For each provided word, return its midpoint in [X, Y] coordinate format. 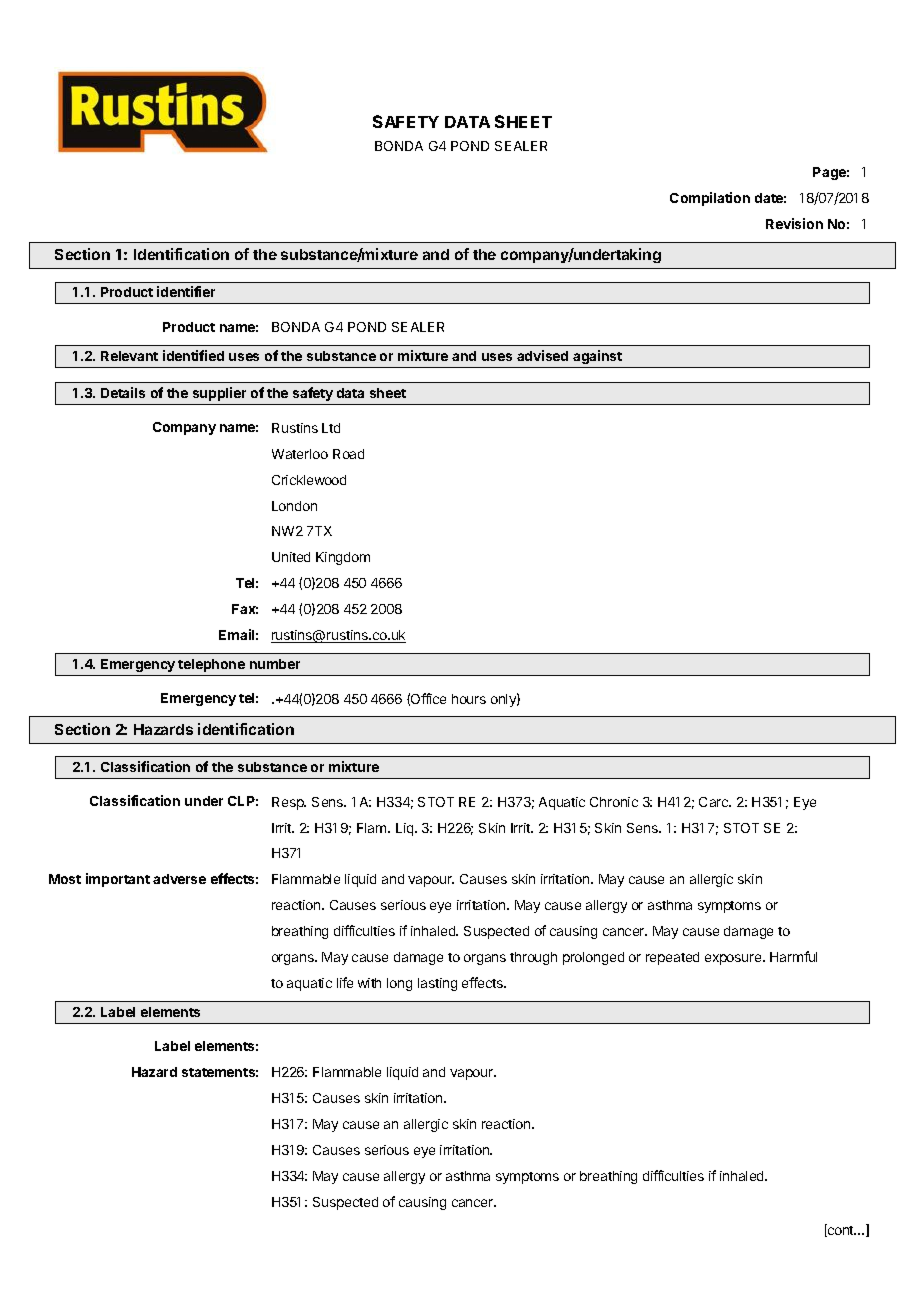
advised [542, 355]
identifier [186, 291]
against [597, 357]
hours [469, 699]
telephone [211, 665]
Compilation [710, 199]
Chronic [614, 802]
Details [123, 392]
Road [348, 454]
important [118, 880]
